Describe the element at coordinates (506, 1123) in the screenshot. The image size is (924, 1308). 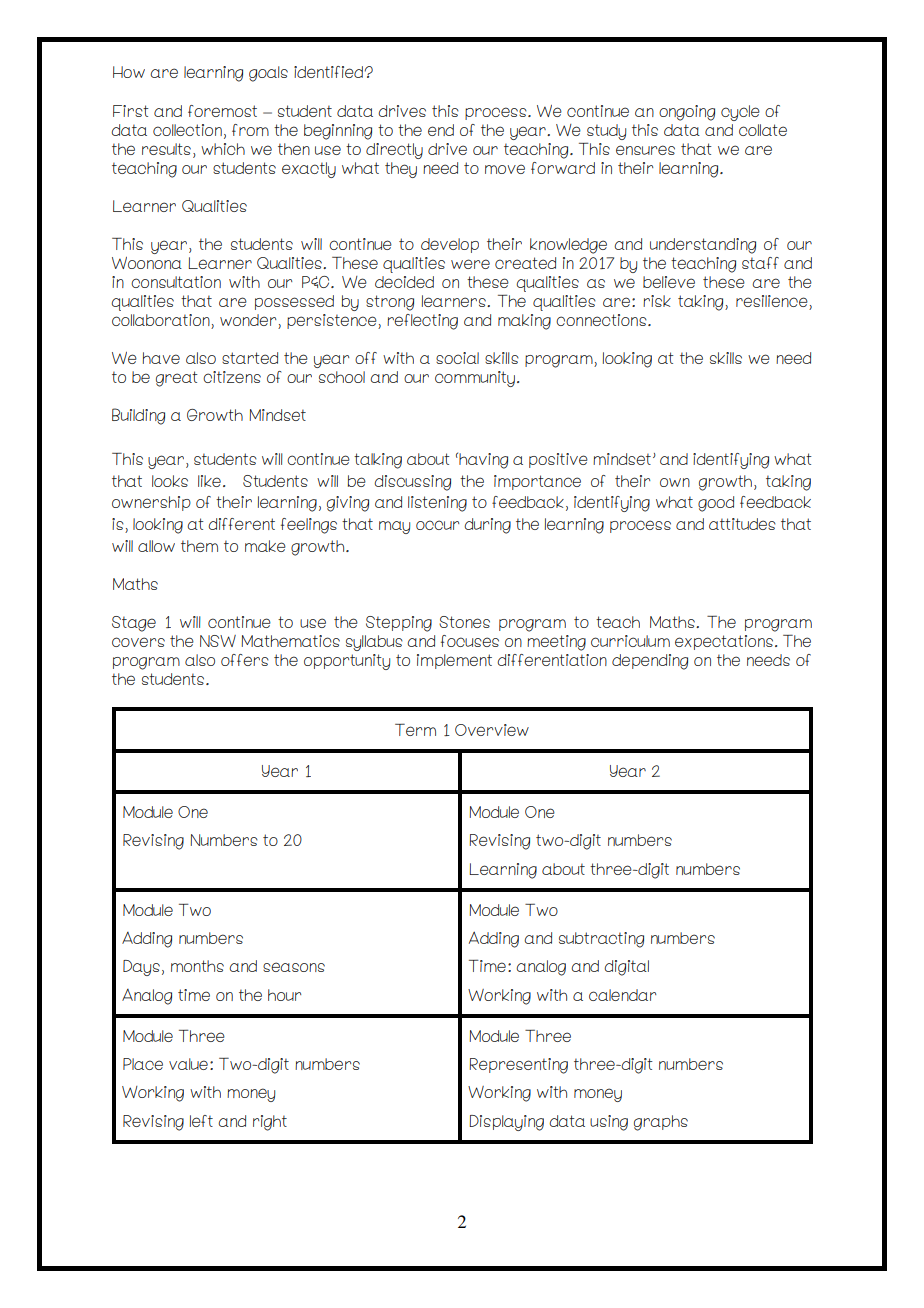
I see `Displaying` at that location.
